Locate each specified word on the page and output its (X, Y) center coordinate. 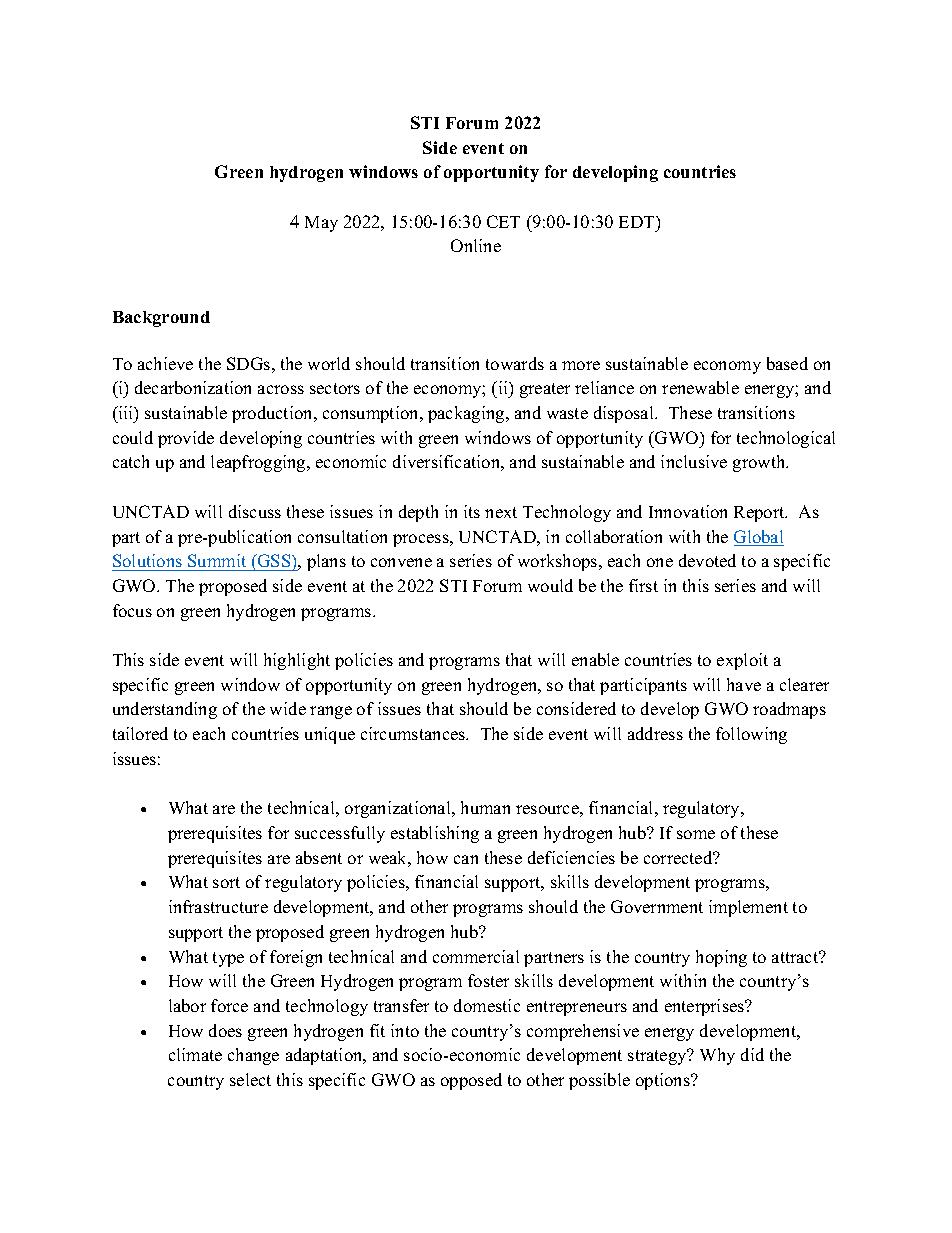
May (321, 224)
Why (717, 1056)
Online (476, 245)
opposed (471, 1081)
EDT (638, 222)
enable (595, 659)
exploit (742, 661)
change (253, 1056)
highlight (297, 661)
